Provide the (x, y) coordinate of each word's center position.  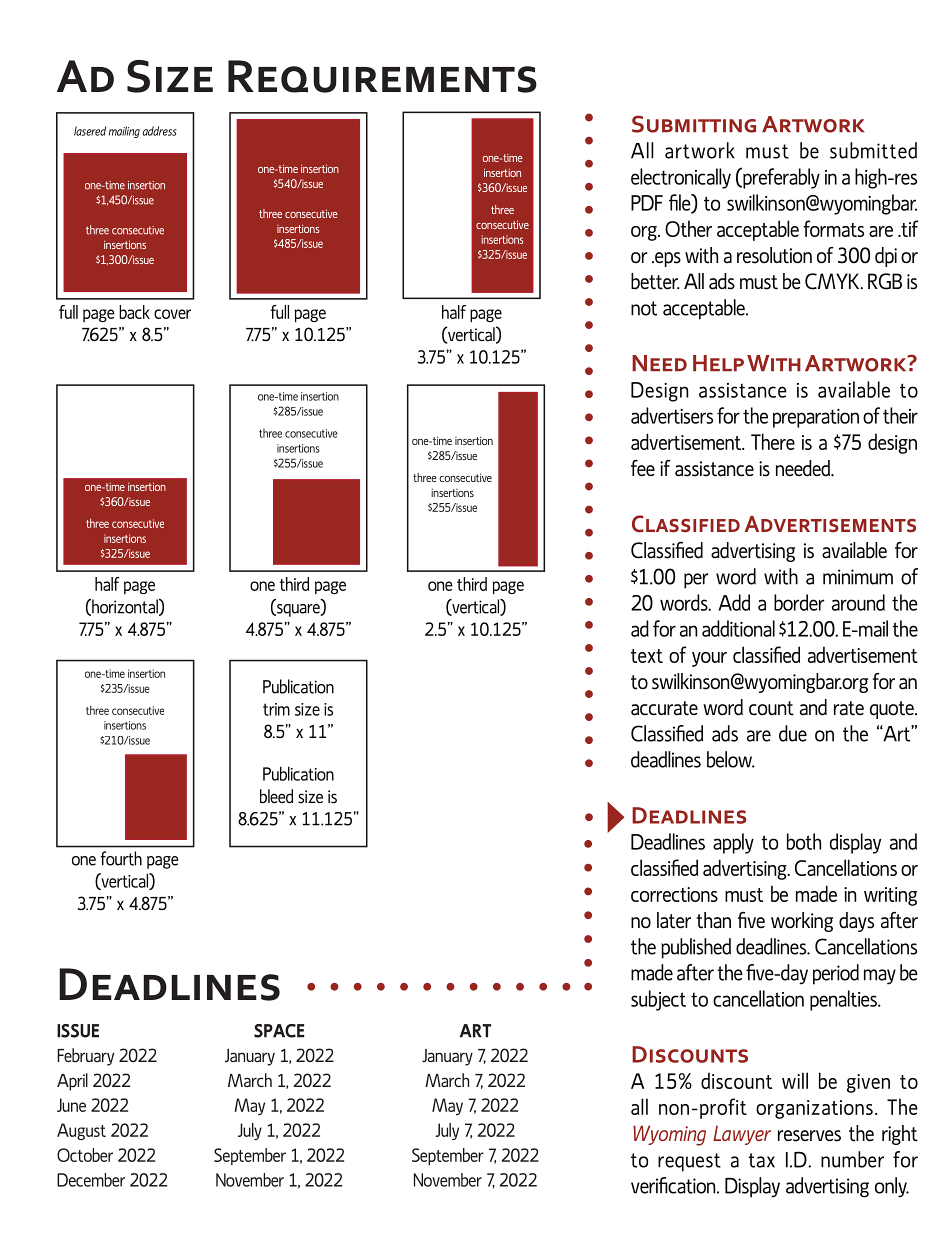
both (804, 841)
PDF (647, 203)
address (159, 131)
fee (643, 468)
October (85, 1155)
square (298, 610)
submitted (873, 150)
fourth (121, 858)
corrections (674, 894)
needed (804, 468)
